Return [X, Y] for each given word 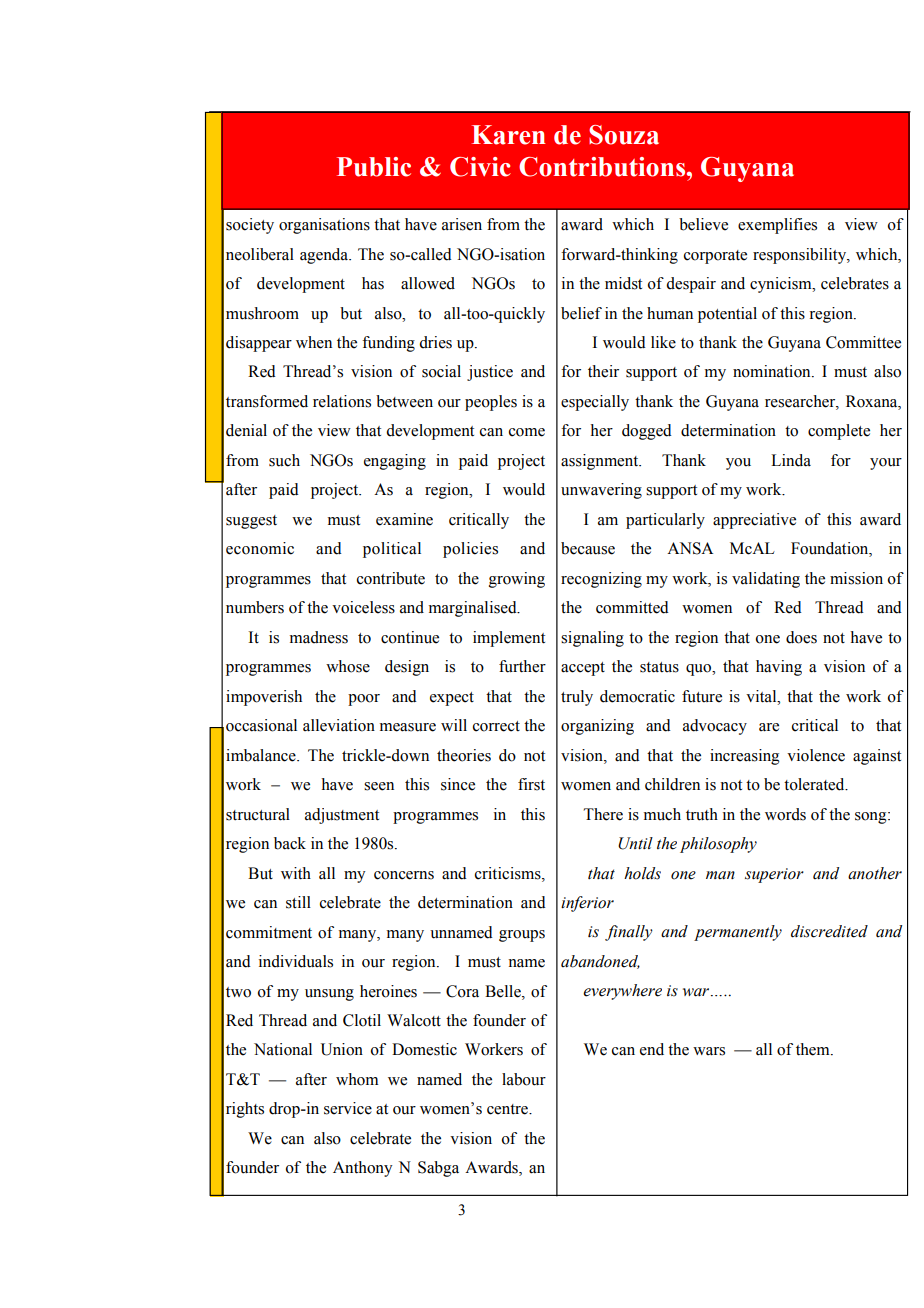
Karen [509, 135]
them [814, 1049]
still [298, 902]
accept [583, 669]
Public [374, 167]
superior [774, 875]
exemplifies [777, 226]
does [801, 637]
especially [595, 403]
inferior [587, 904]
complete [839, 432]
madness [319, 637]
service [348, 1108]
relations [342, 401]
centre [508, 1109]
